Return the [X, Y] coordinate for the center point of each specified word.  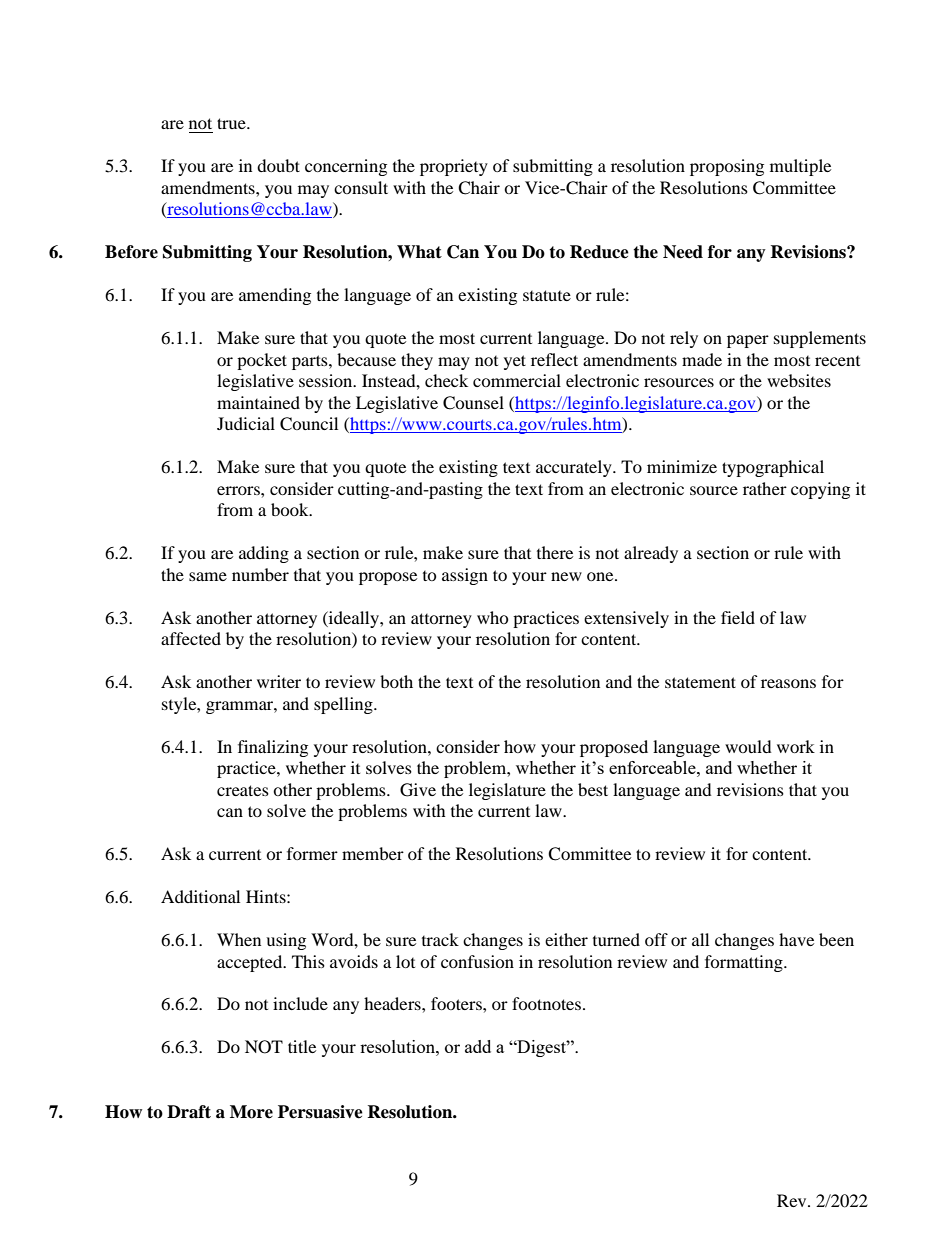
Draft [189, 1112]
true [232, 123]
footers [457, 1003]
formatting [745, 963]
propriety [454, 167]
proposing [727, 167]
